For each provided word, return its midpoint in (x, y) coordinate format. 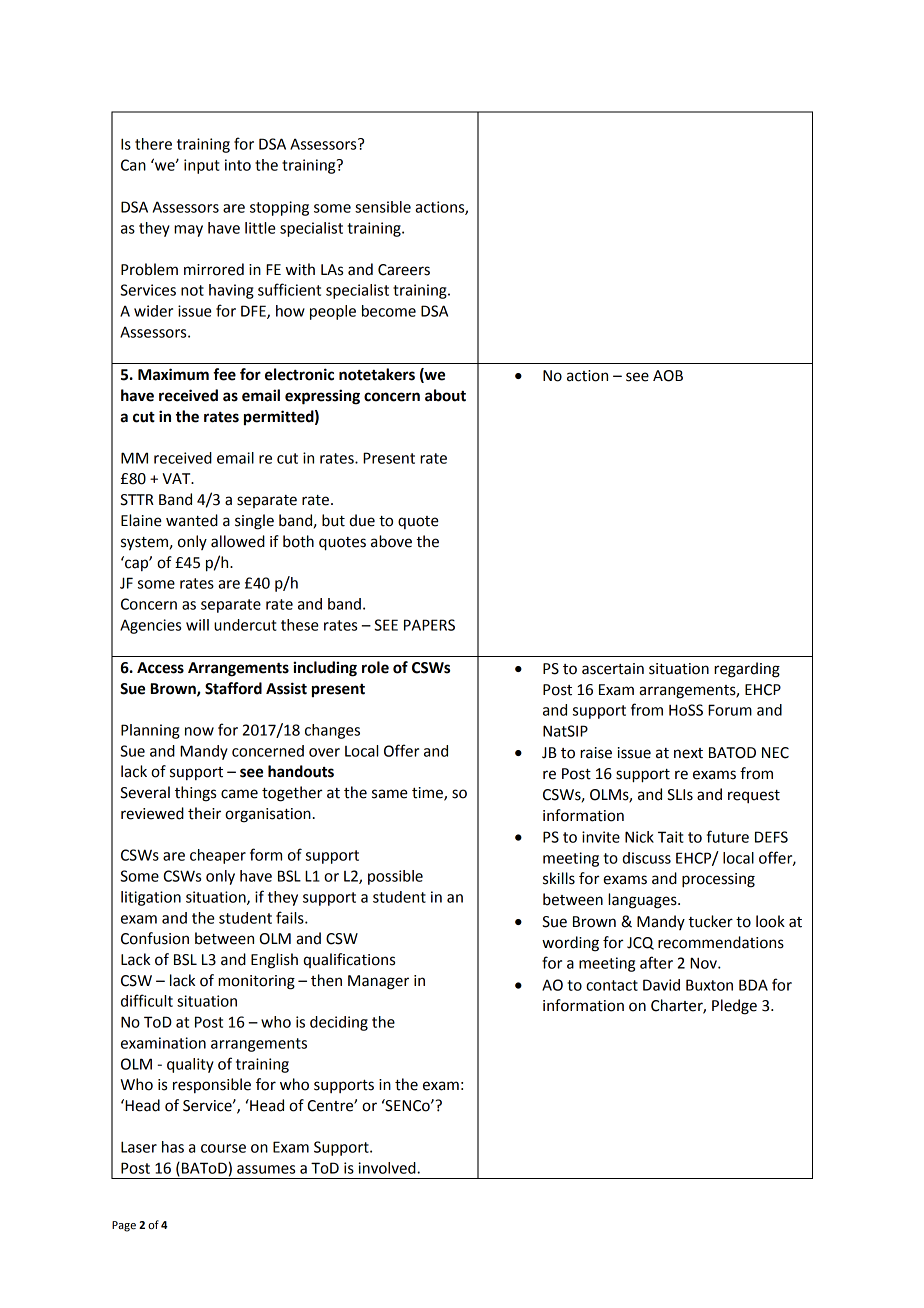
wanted (192, 520)
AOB (668, 376)
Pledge (734, 1007)
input (201, 166)
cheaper (218, 856)
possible (395, 877)
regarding (747, 670)
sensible (383, 207)
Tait (670, 837)
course (223, 1148)
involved (388, 1168)
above (391, 541)
